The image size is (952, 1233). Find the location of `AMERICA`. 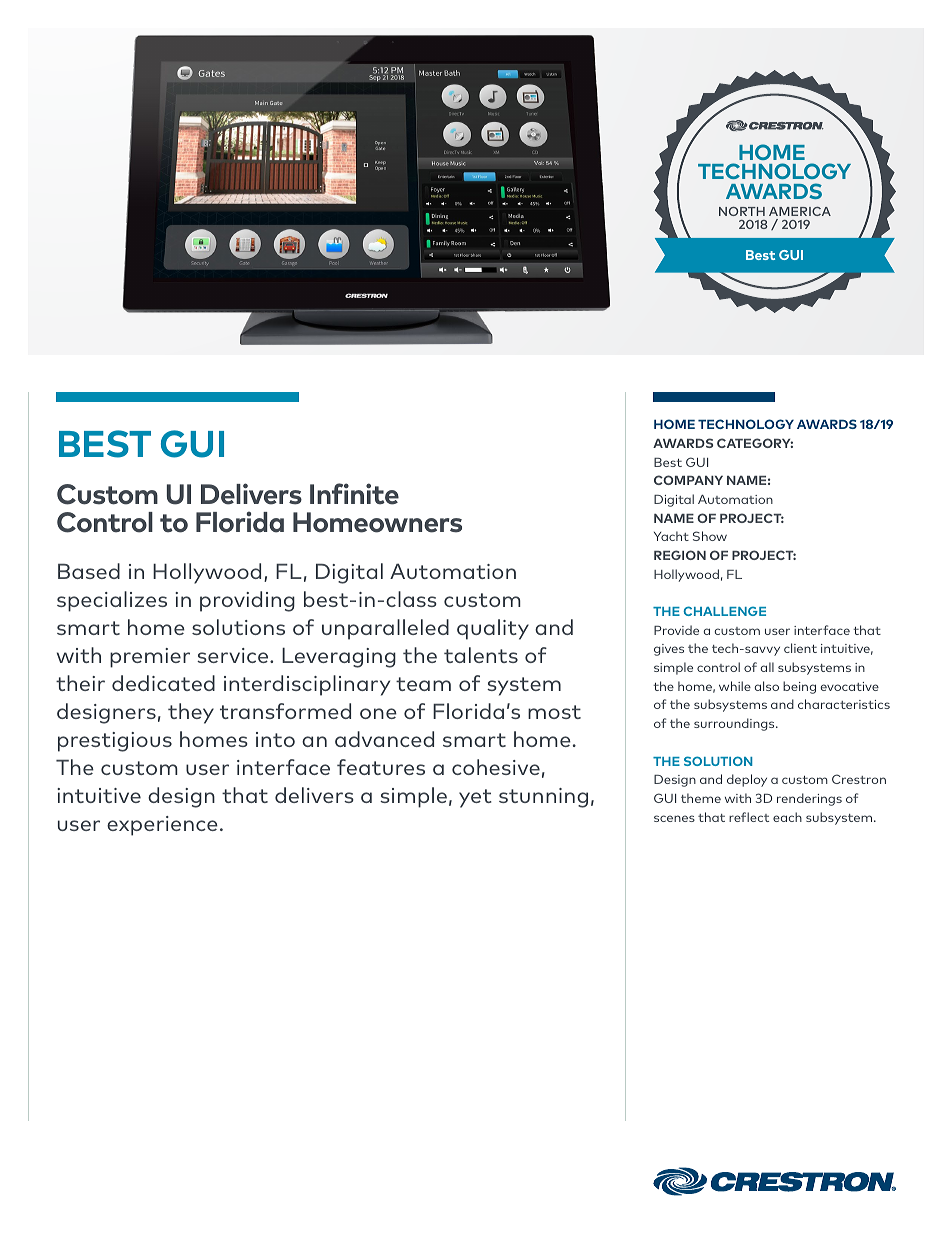

AMERICA is located at coordinates (800, 211).
